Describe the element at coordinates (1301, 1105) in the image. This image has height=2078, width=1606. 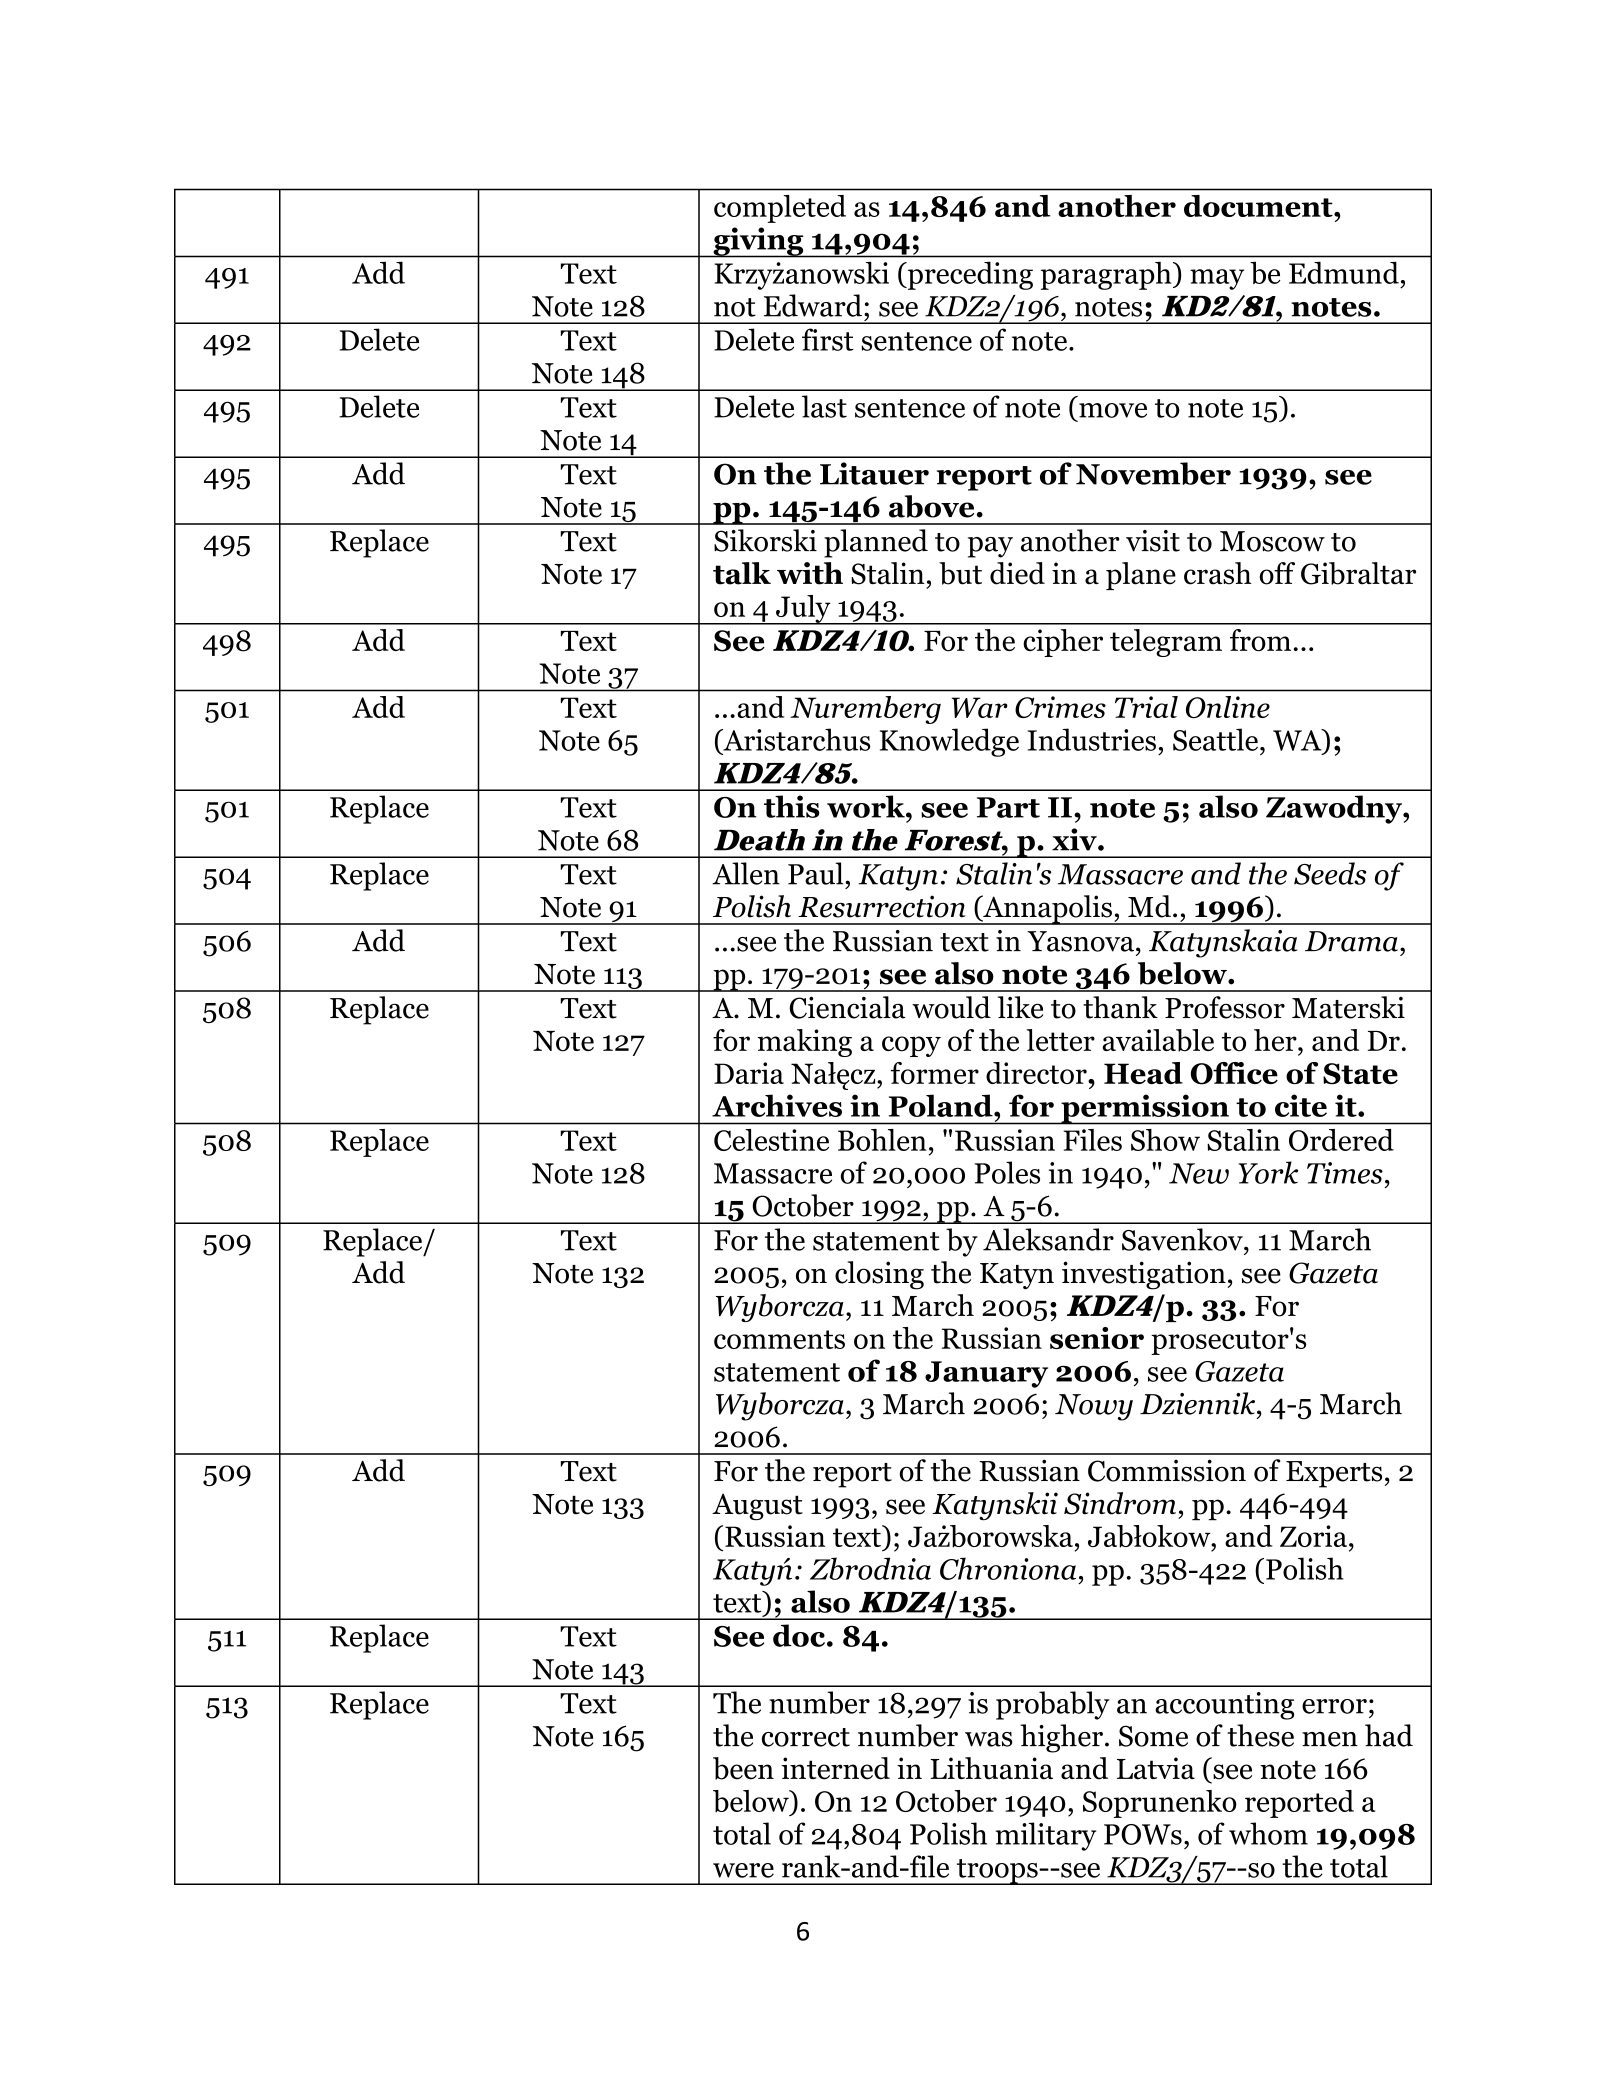
I see `cite` at that location.
